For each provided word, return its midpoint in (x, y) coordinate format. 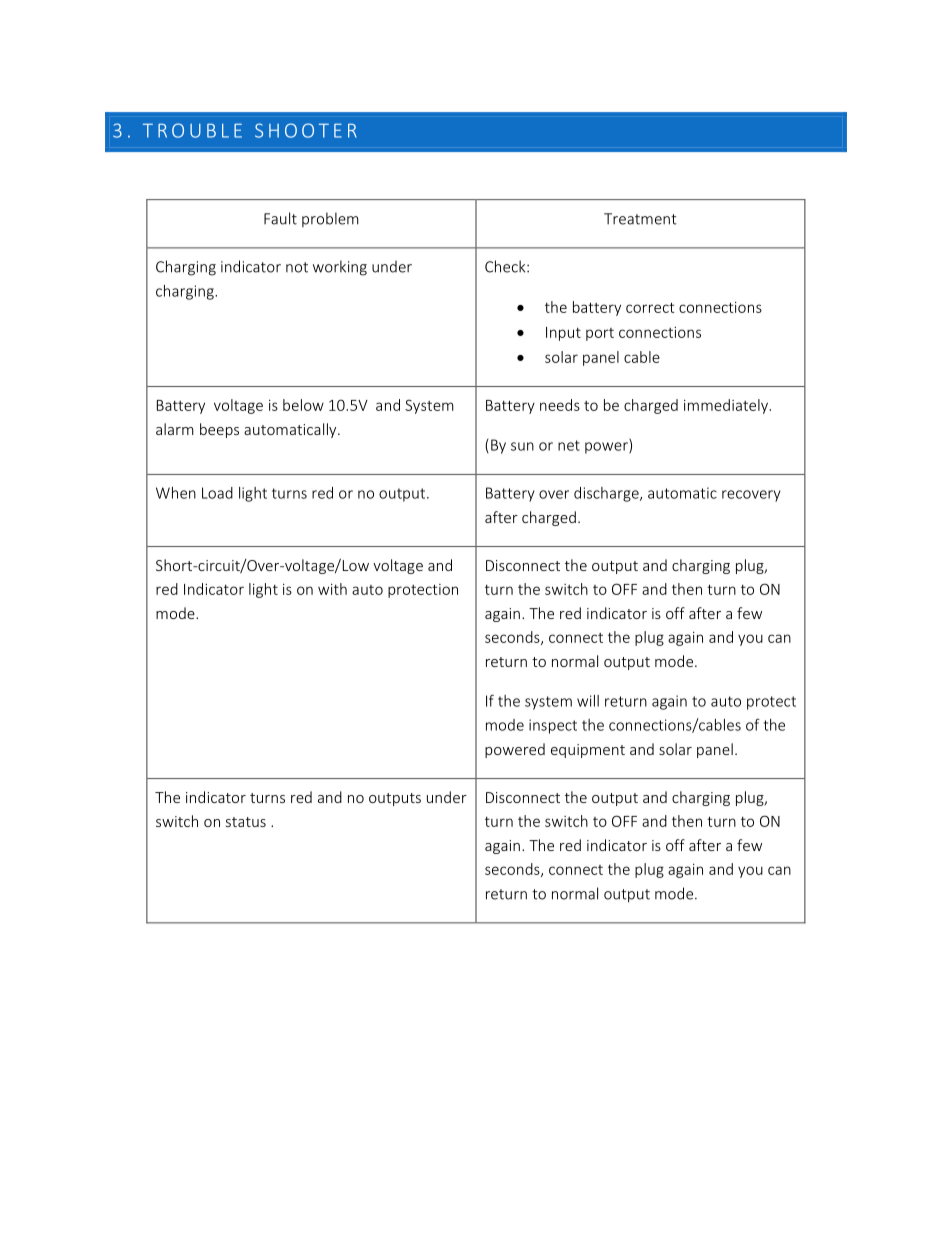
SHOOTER (306, 130)
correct (650, 307)
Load (217, 493)
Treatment (640, 219)
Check (506, 266)
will (588, 701)
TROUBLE (192, 130)
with (332, 589)
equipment (588, 751)
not (297, 267)
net (569, 445)
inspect (553, 726)
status (246, 822)
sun (522, 446)
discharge (607, 494)
